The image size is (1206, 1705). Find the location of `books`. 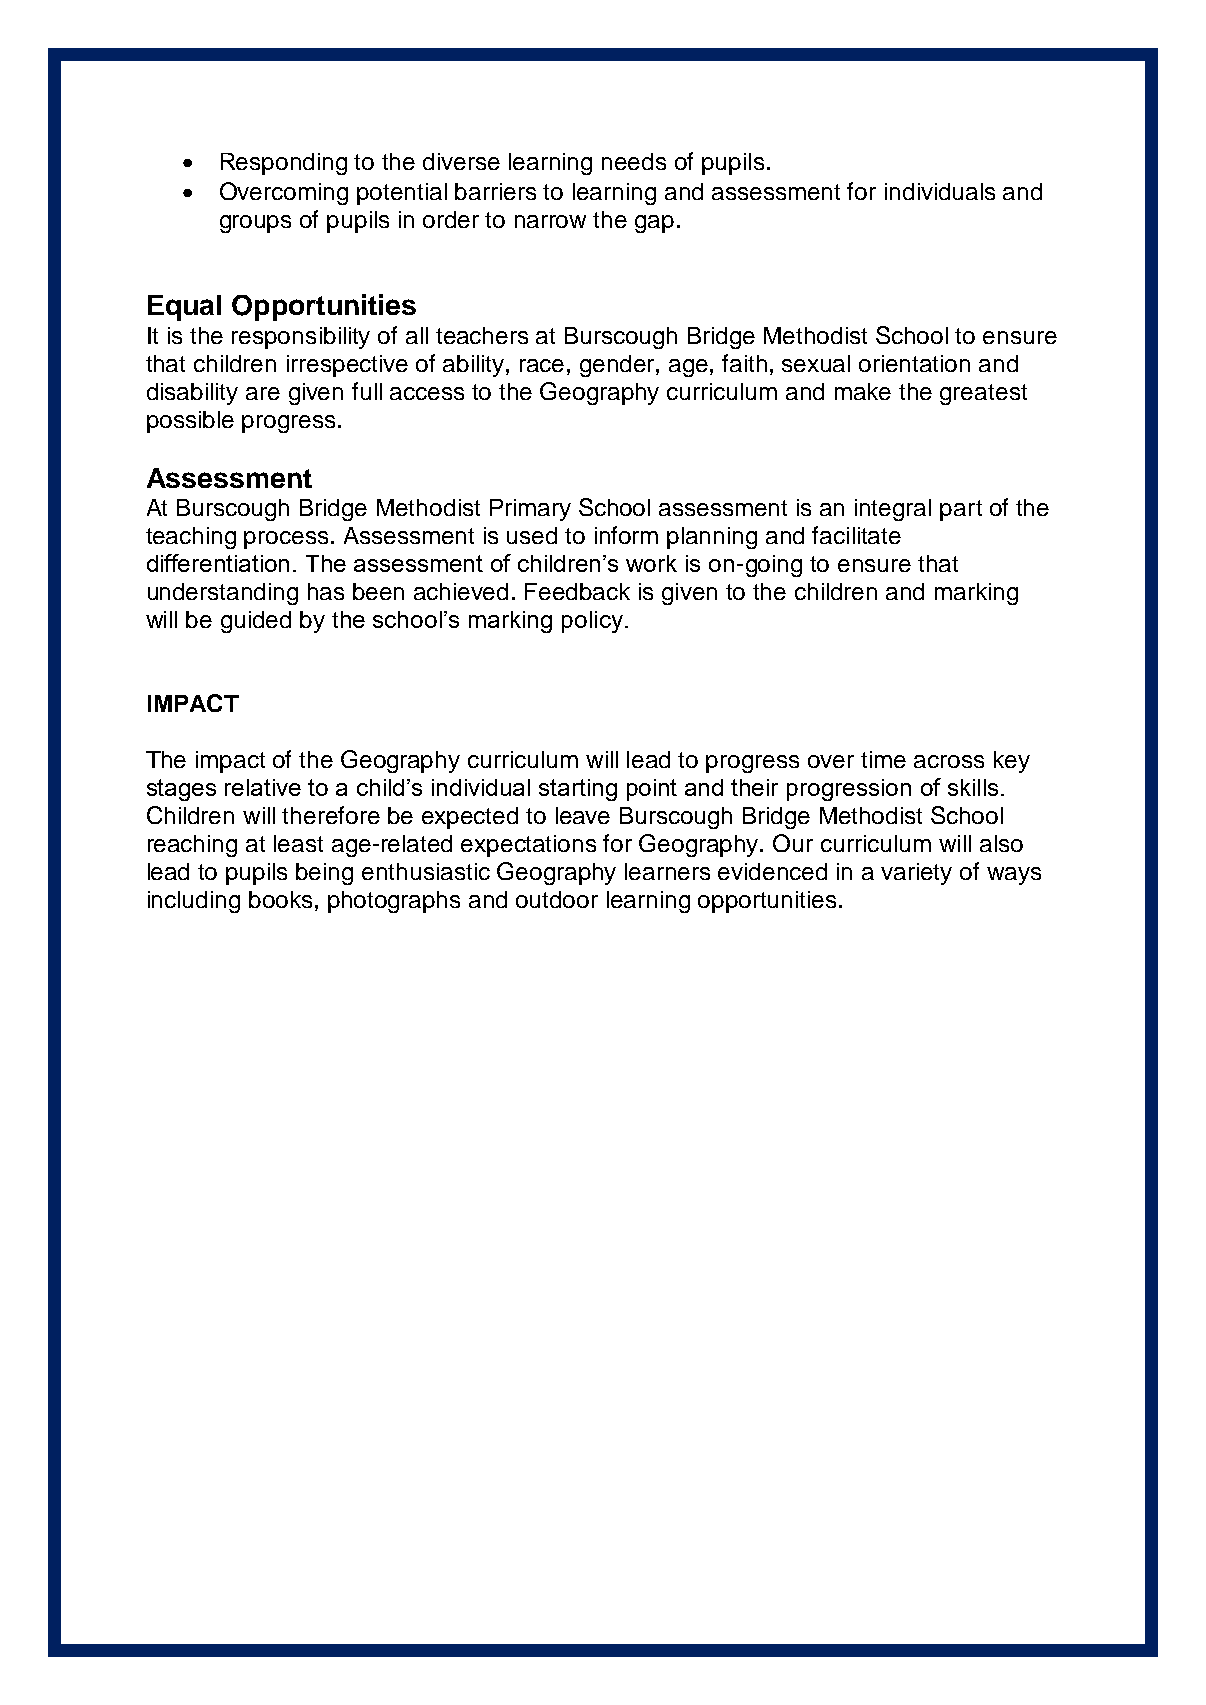

books is located at coordinates (280, 899).
